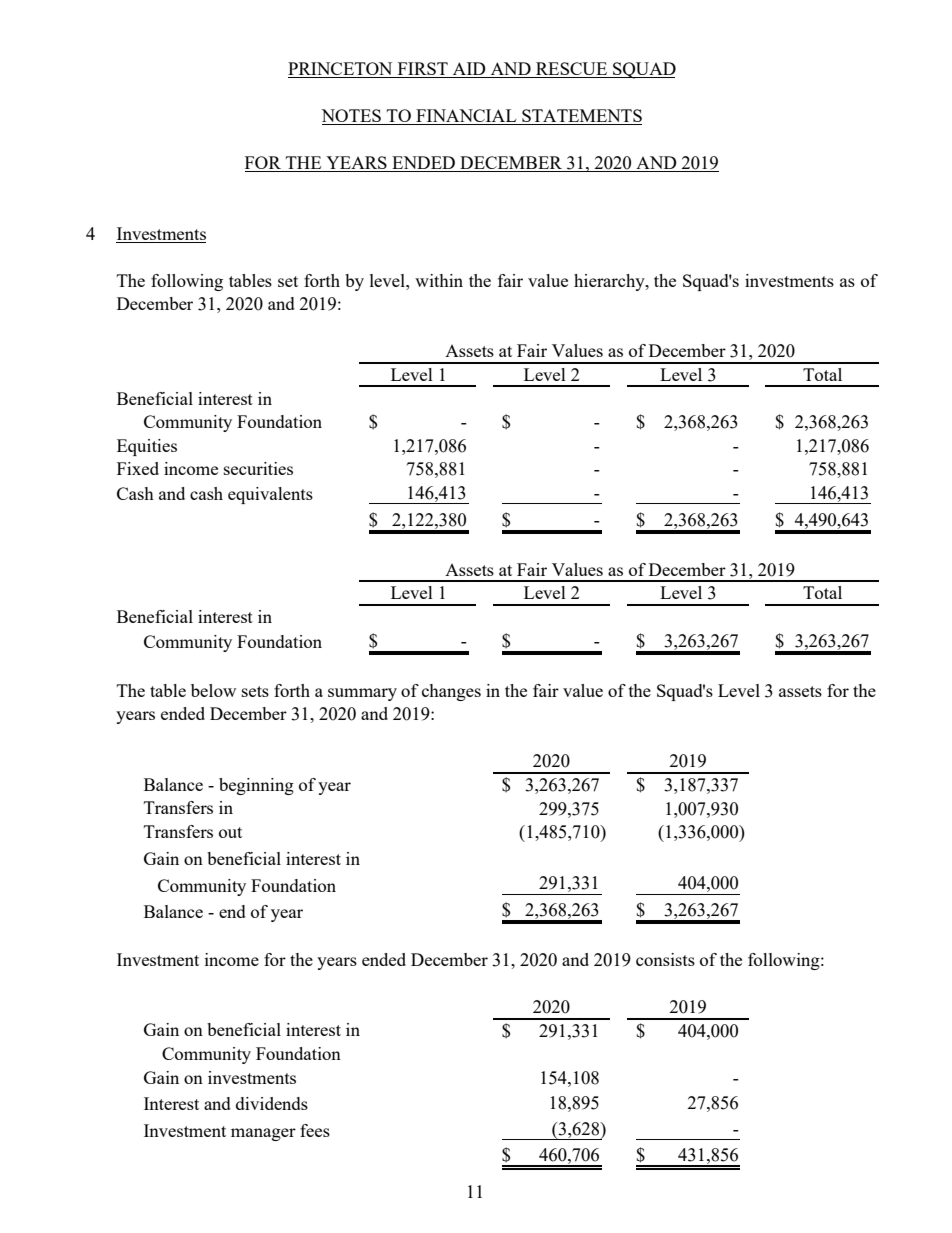 The image size is (952, 1233). Describe the element at coordinates (340, 68) in the page. I see `PRINCETON` at that location.
